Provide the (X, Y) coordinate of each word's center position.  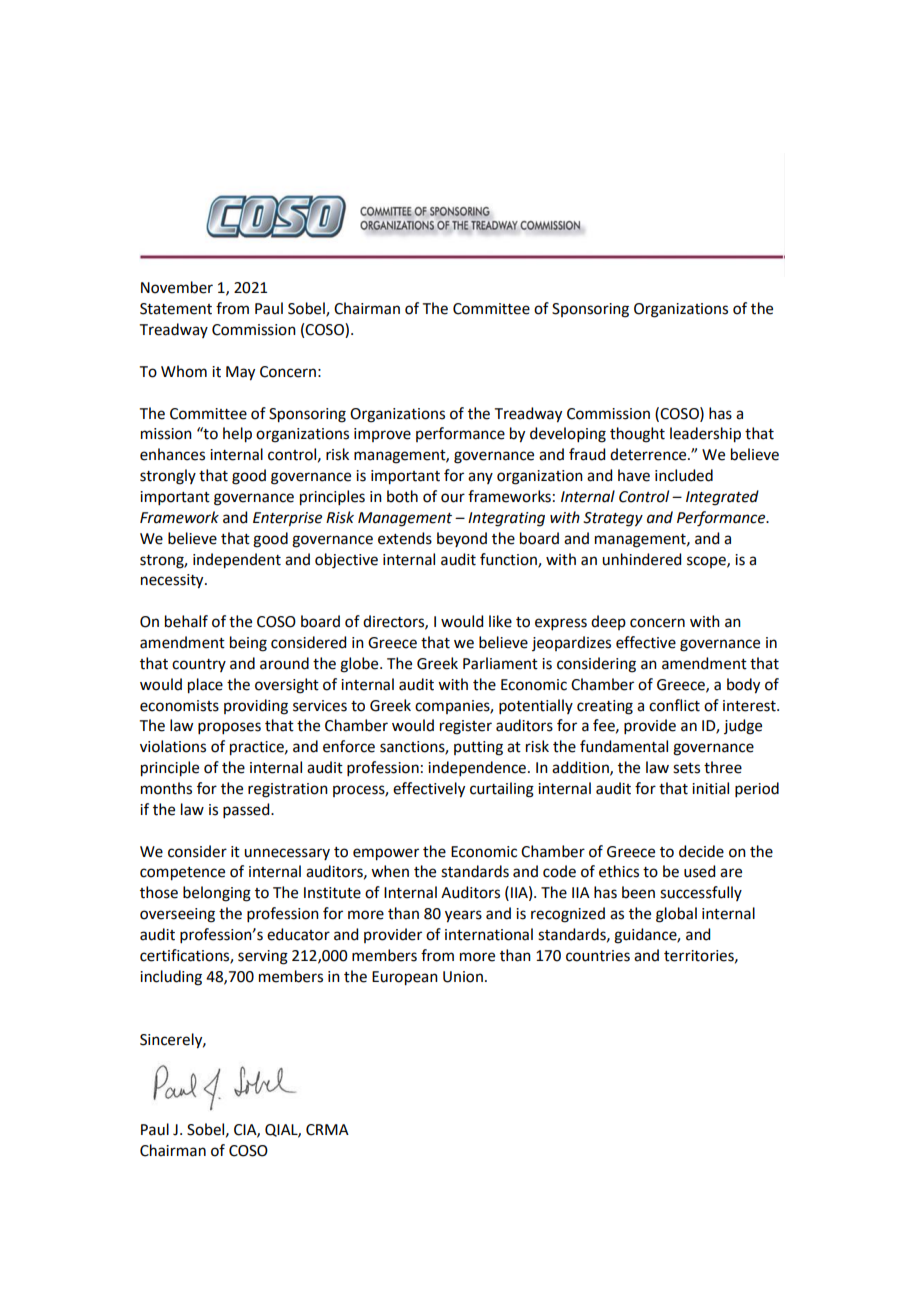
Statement (176, 309)
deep (608, 622)
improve (382, 435)
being (248, 644)
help (237, 435)
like (500, 621)
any (480, 478)
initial (710, 788)
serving (263, 957)
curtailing (502, 790)
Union (463, 977)
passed (247, 810)
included (684, 475)
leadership (705, 435)
